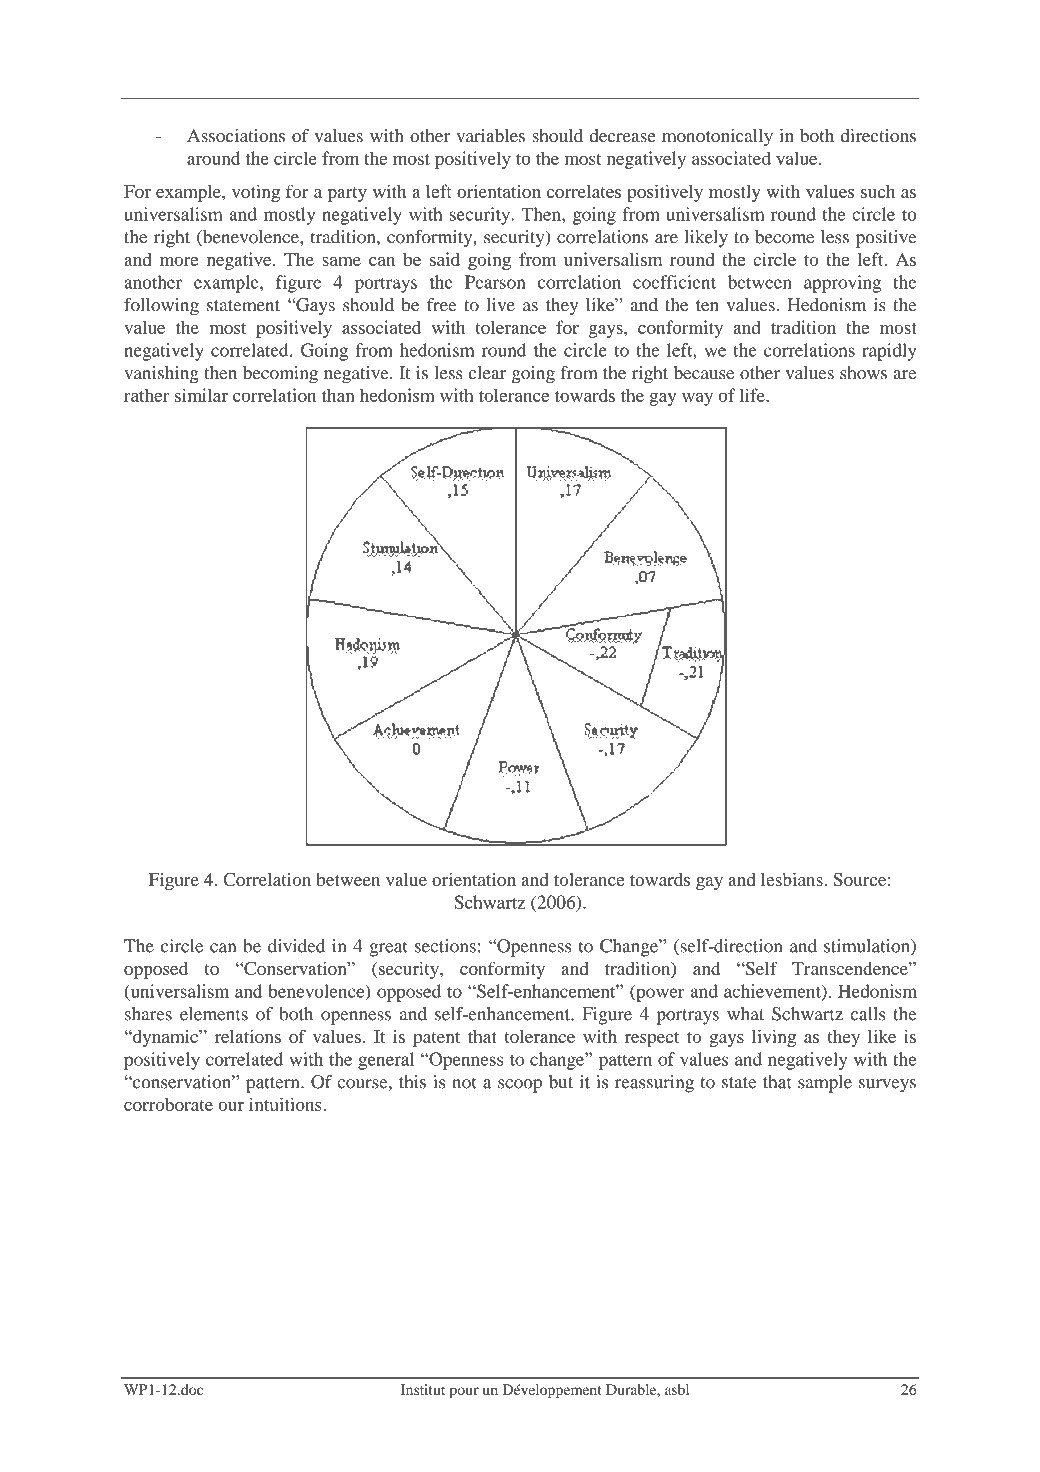  I want to click on living, so click(774, 1038).
